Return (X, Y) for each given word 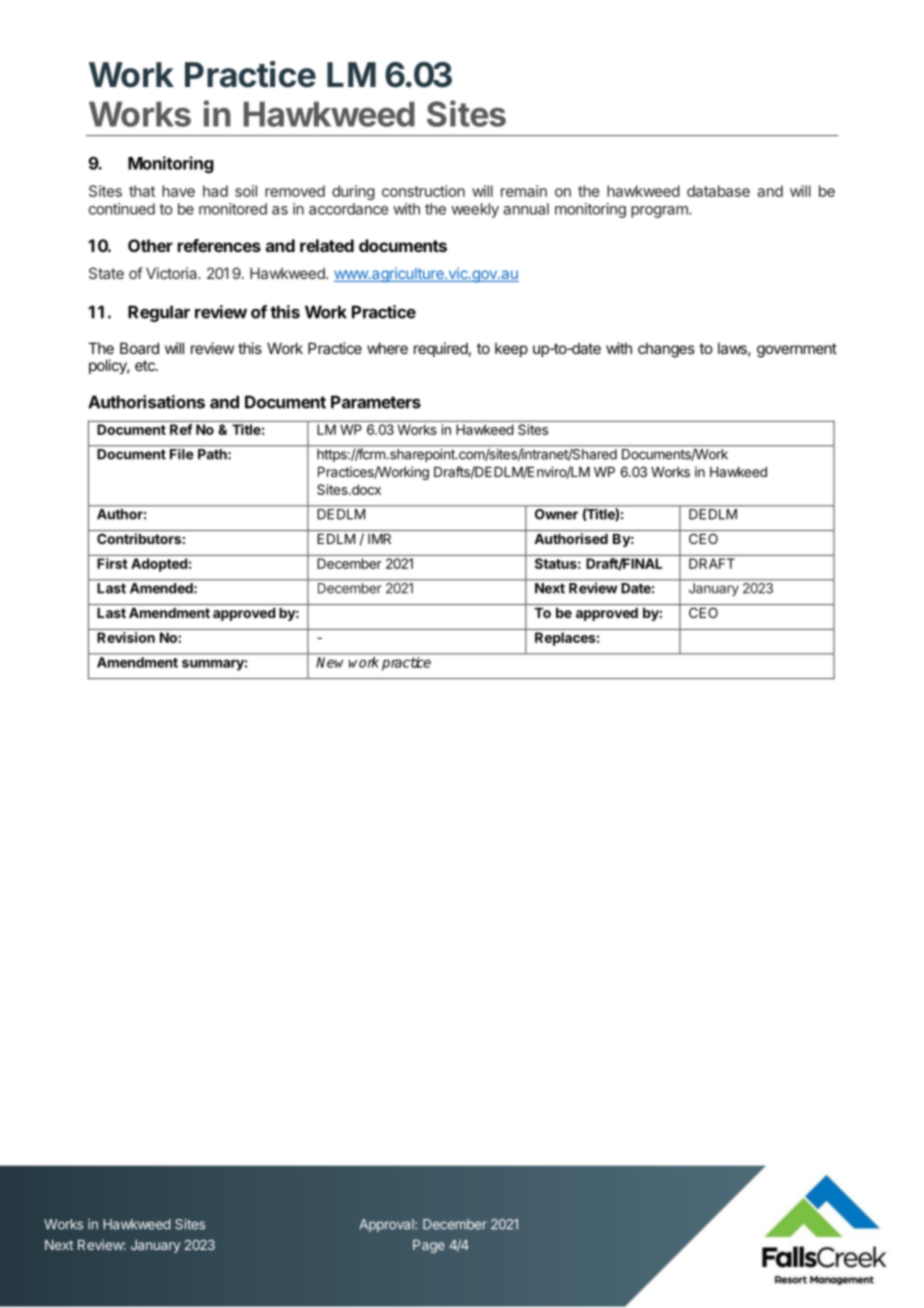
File (181, 454)
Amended (162, 588)
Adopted (159, 565)
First (112, 563)
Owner (556, 514)
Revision (126, 637)
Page (429, 1246)
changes (666, 350)
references (219, 245)
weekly (475, 210)
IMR (379, 539)
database (718, 191)
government (797, 350)
